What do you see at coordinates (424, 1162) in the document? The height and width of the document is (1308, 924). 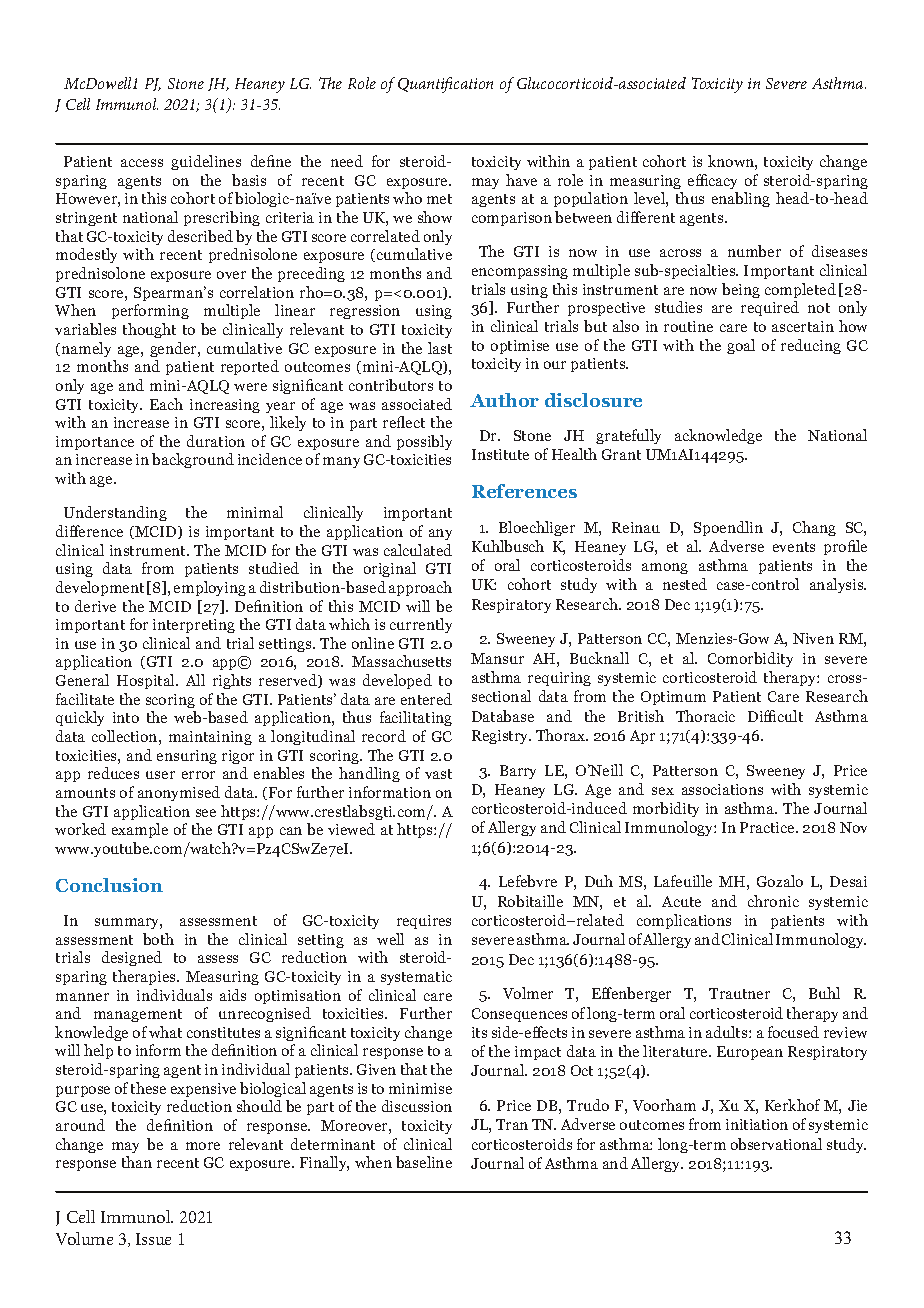 I see `baseline` at bounding box center [424, 1162].
